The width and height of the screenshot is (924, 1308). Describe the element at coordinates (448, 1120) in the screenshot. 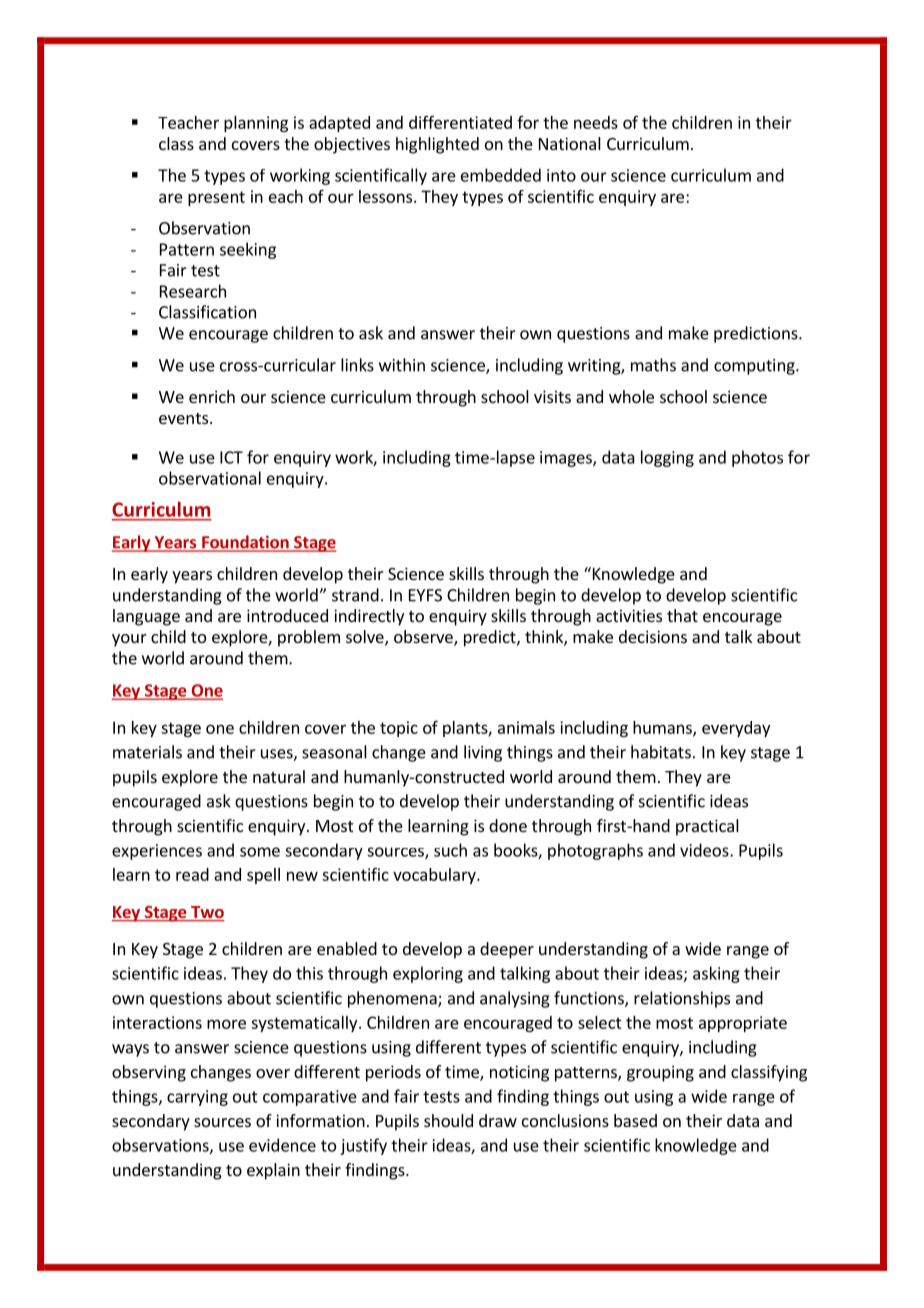

I see `should` at that location.
